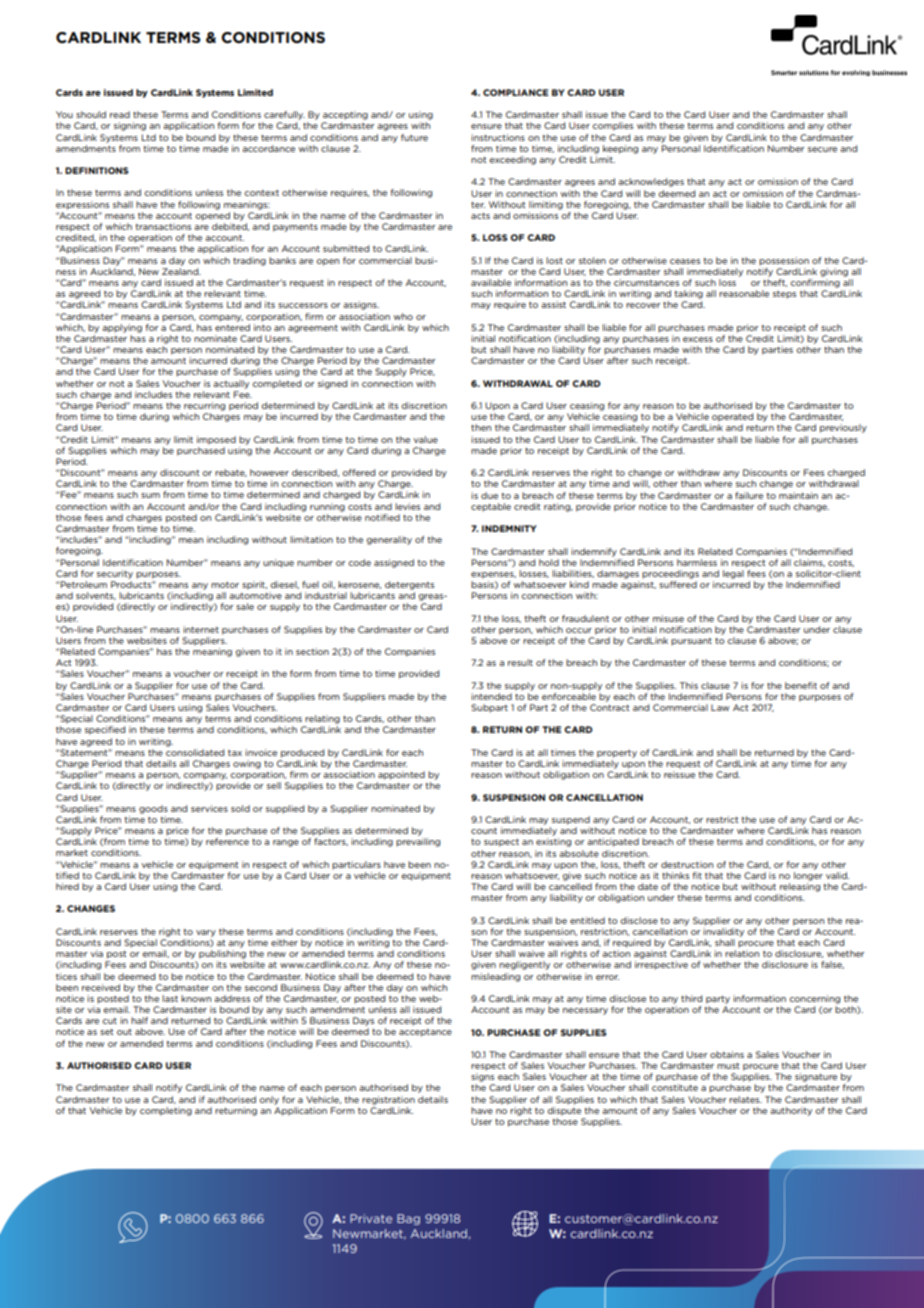  What do you see at coordinates (150, 495) in the document?
I see `sum` at bounding box center [150, 495].
